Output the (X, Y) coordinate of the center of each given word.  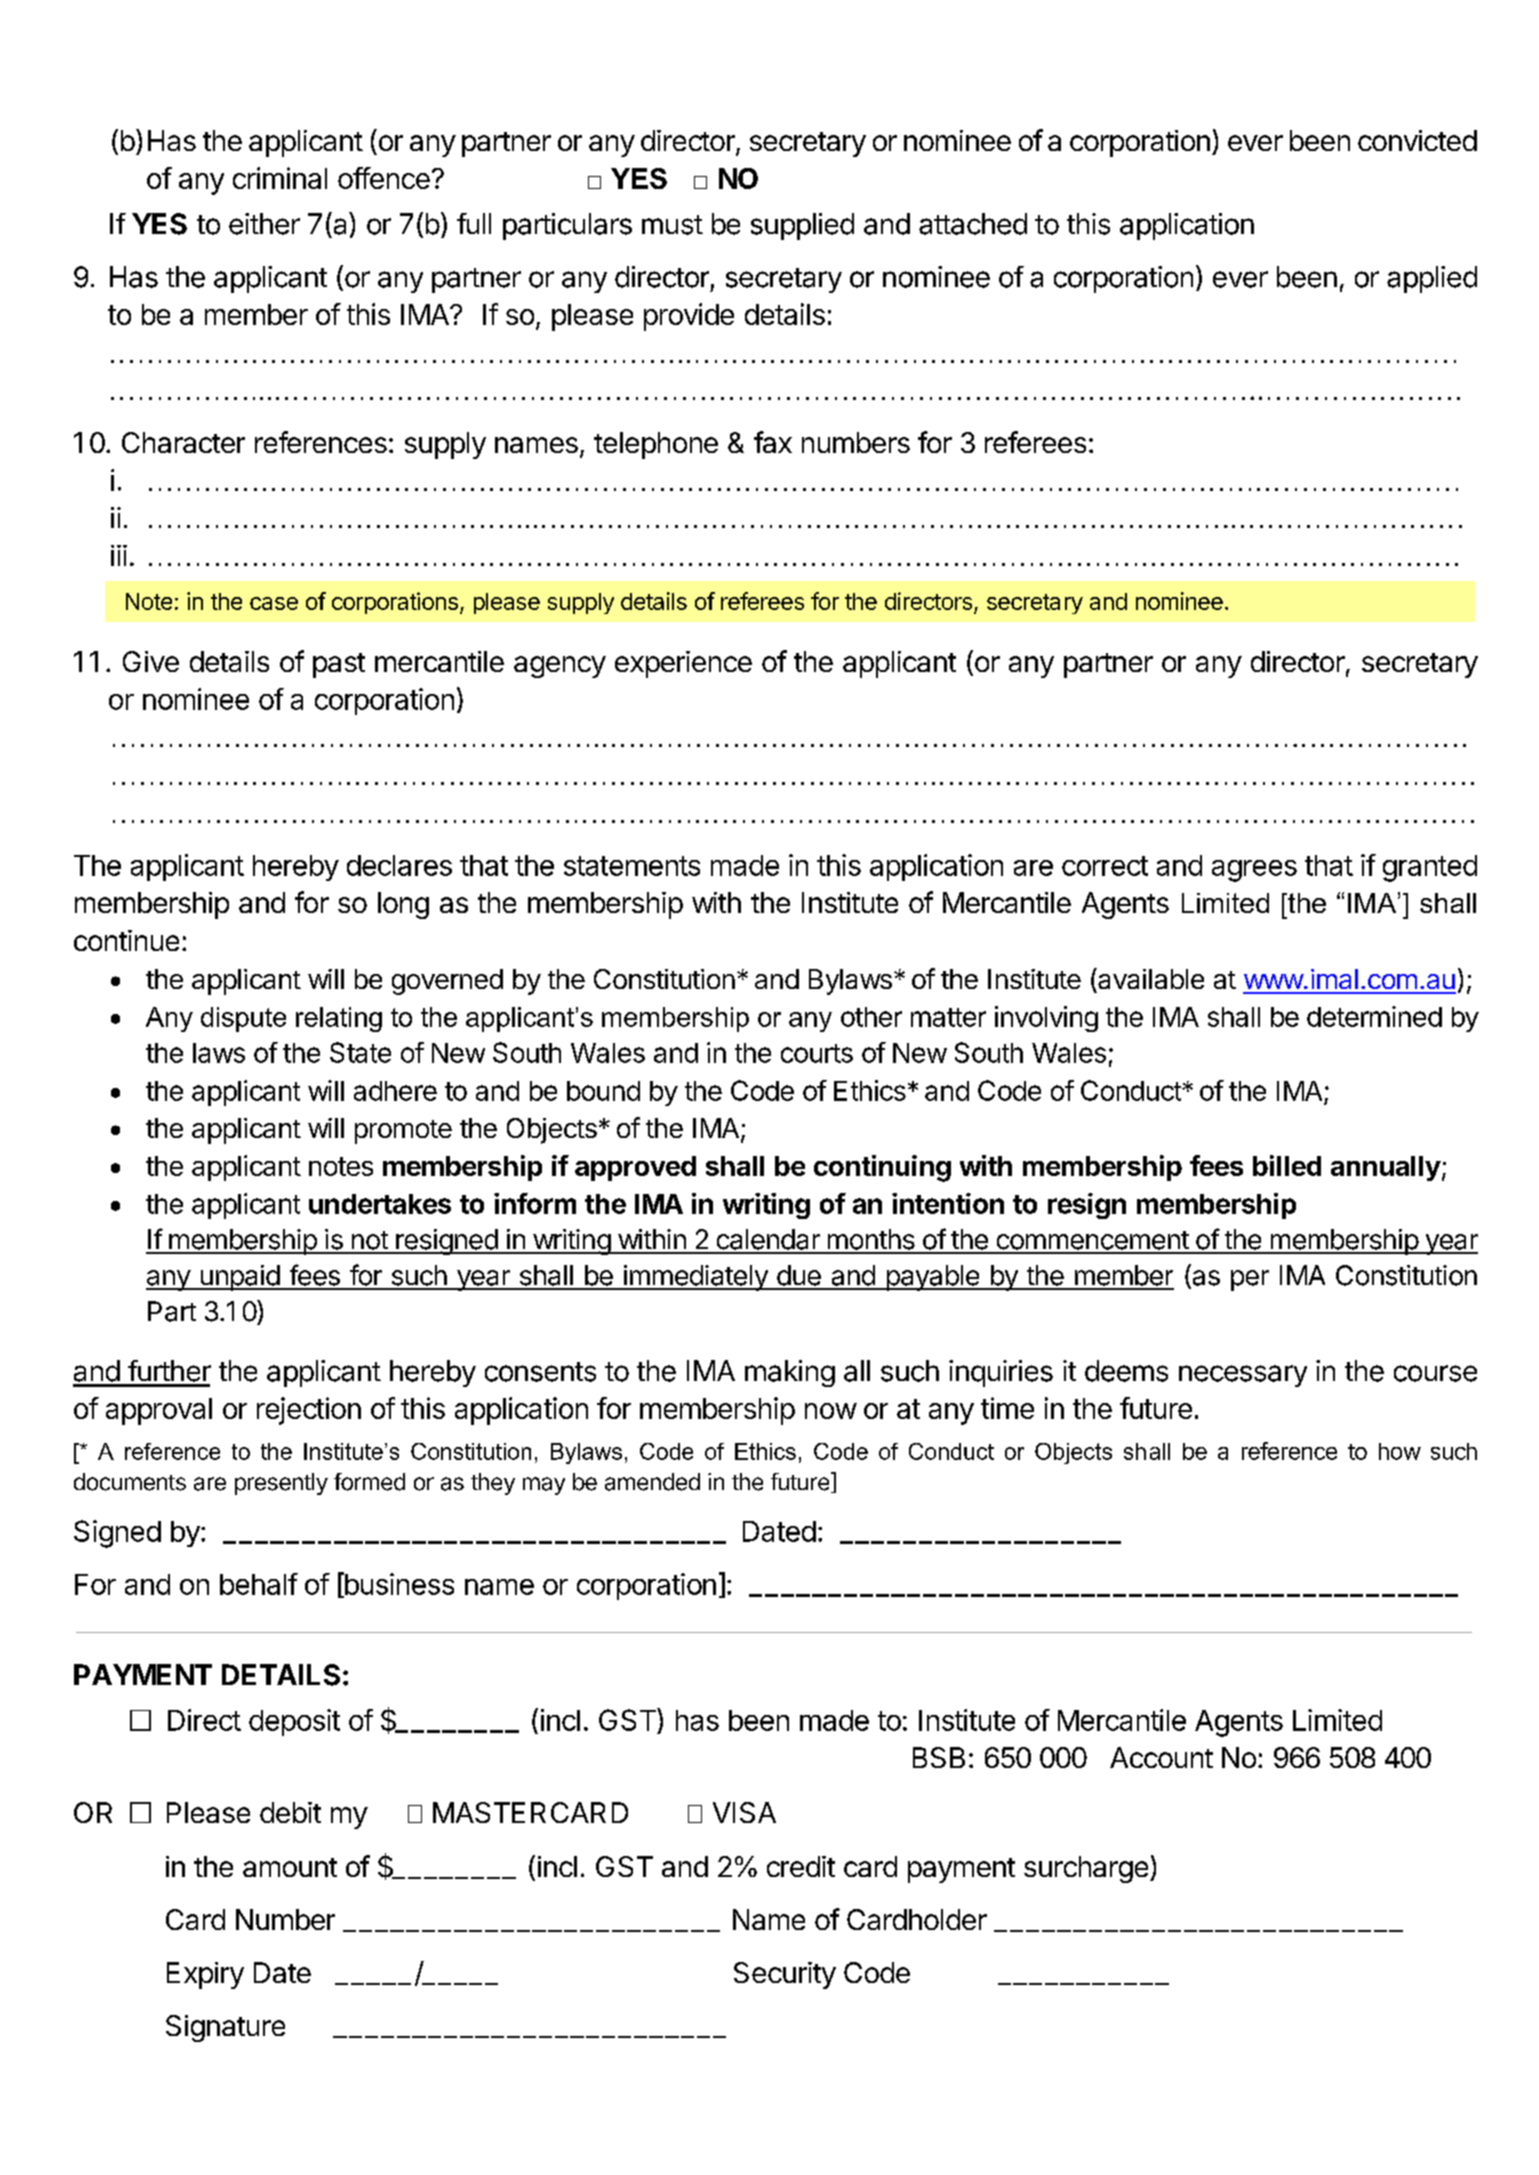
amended (652, 1482)
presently (281, 1484)
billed (1287, 1165)
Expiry (205, 1975)
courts (817, 1053)
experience (683, 664)
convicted (1417, 140)
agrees (1254, 871)
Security (785, 1975)
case (274, 603)
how (1400, 1451)
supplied (802, 226)
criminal (280, 178)
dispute (243, 1019)
